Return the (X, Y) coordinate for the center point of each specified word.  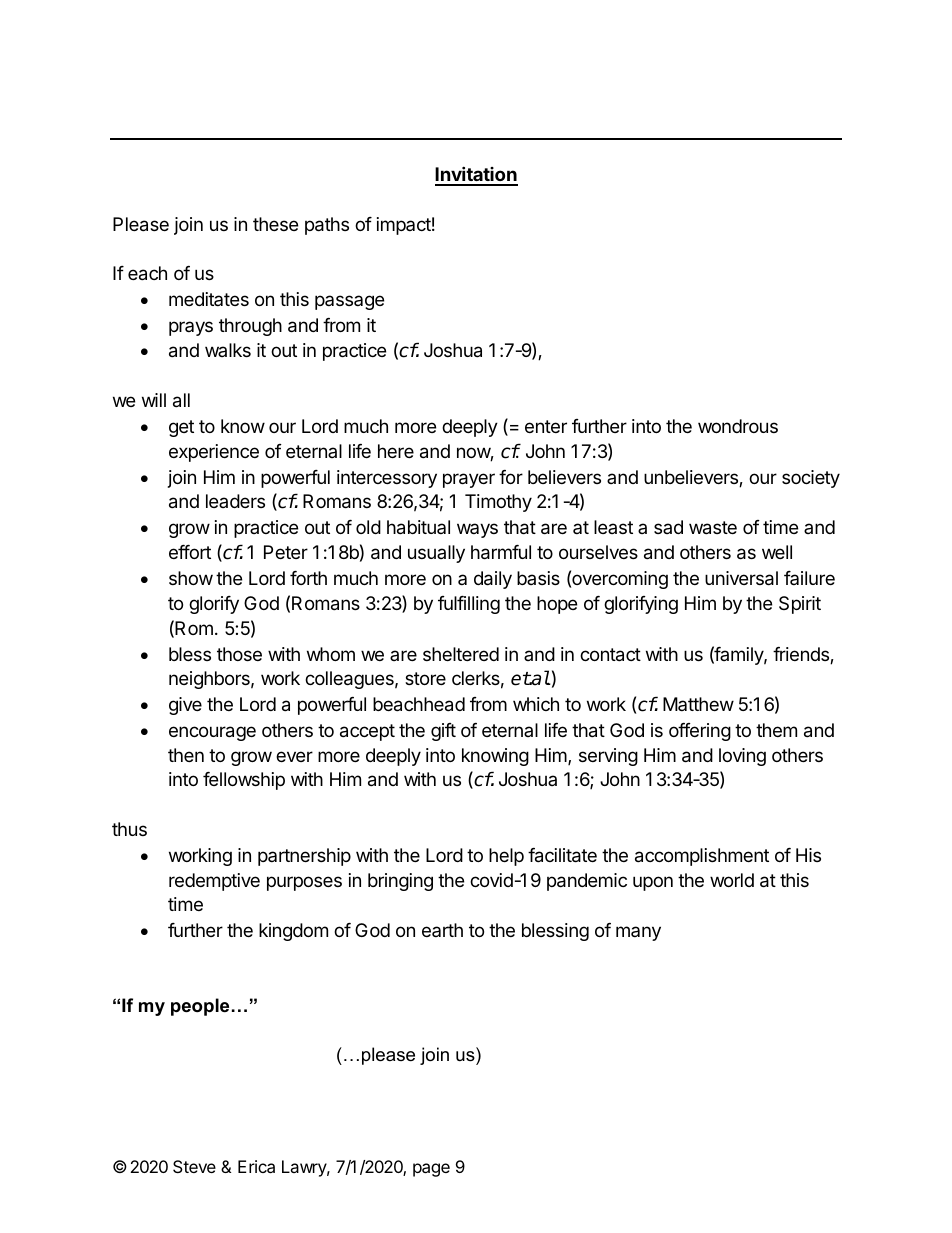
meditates (209, 299)
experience (214, 453)
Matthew (698, 704)
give (185, 706)
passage (349, 302)
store (425, 678)
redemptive (214, 882)
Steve (194, 1166)
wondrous (738, 426)
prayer (469, 480)
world (732, 880)
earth (442, 930)
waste (713, 528)
